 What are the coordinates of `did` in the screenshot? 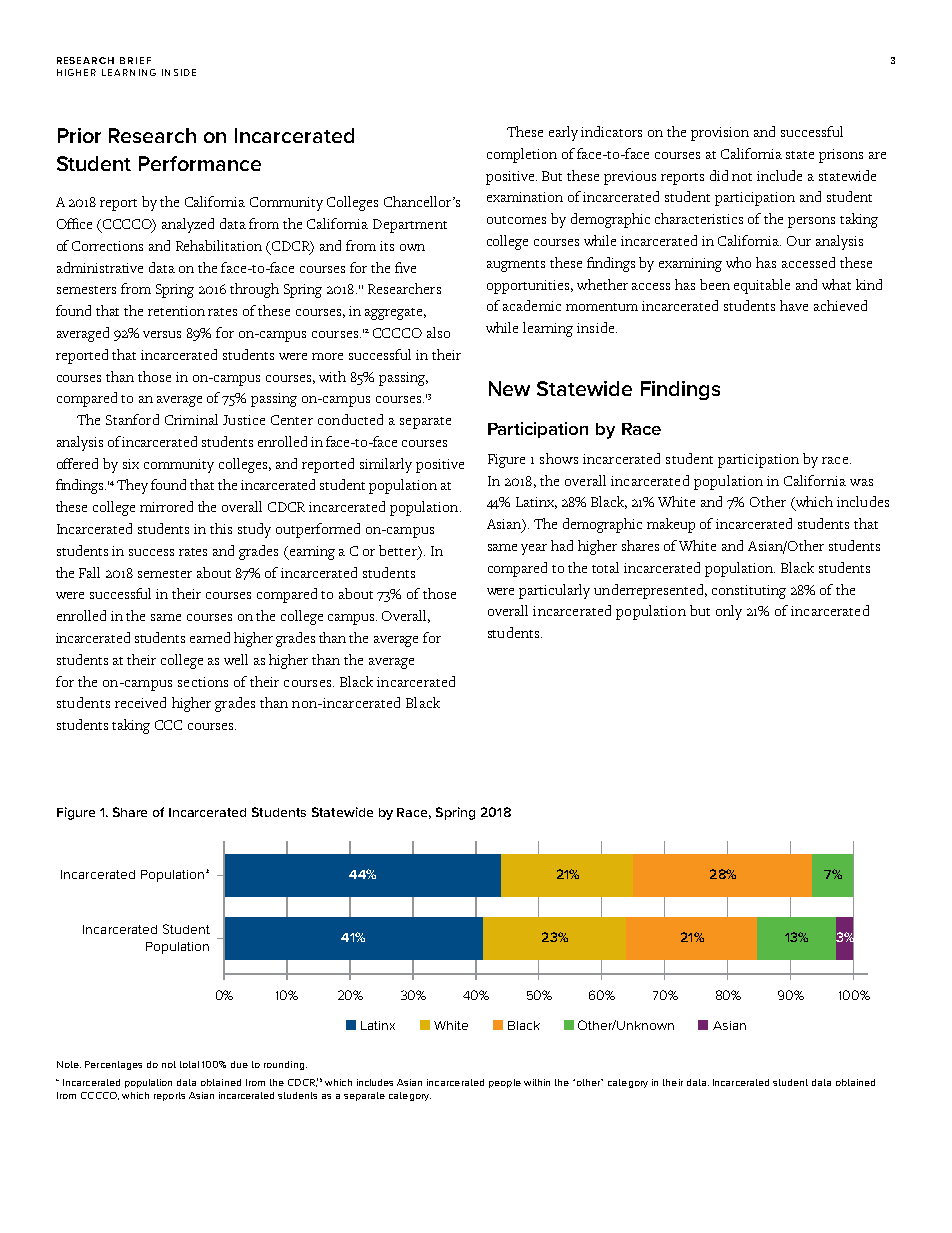 It's located at (719, 175).
